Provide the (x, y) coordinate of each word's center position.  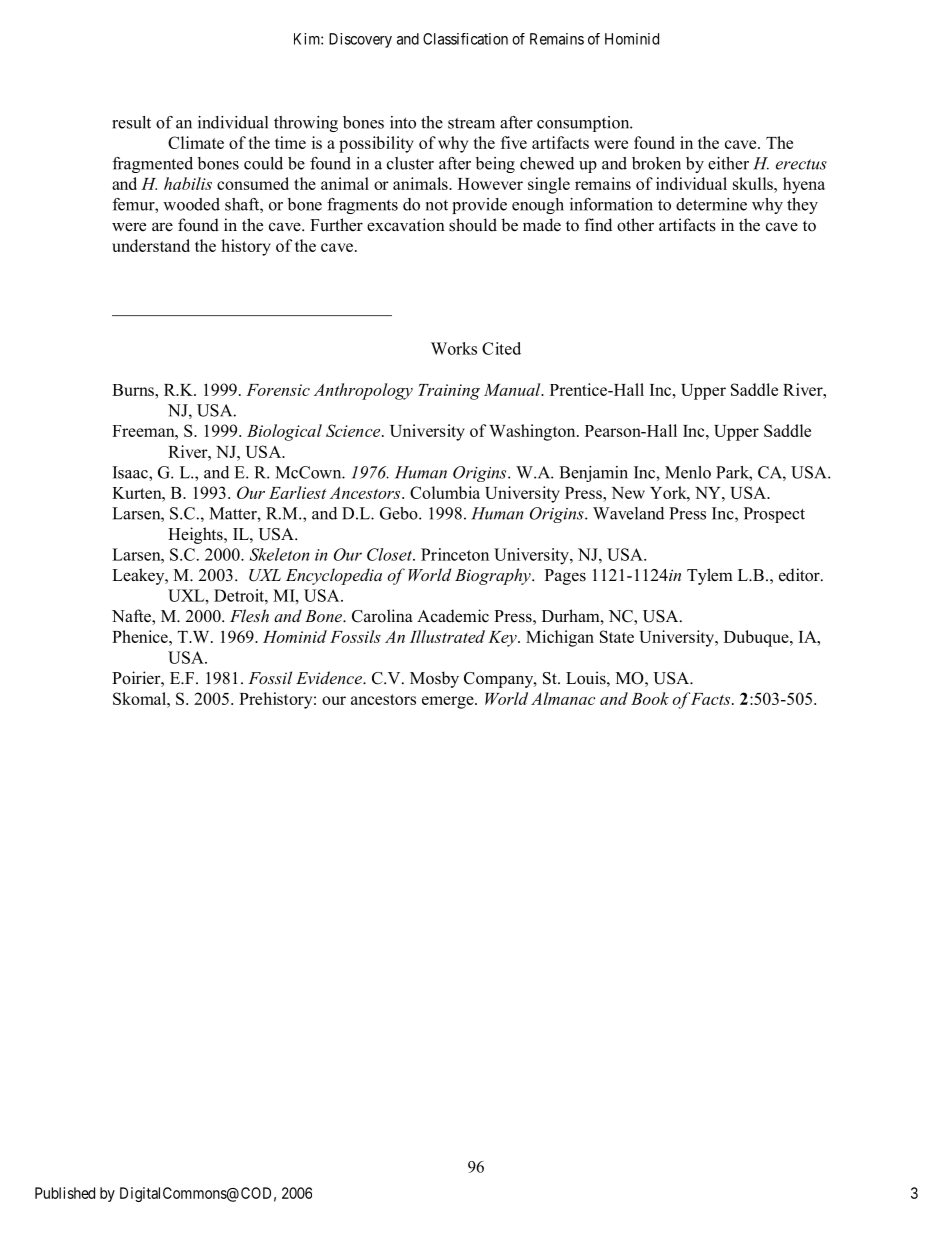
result (131, 122)
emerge (449, 702)
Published (65, 1193)
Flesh (249, 615)
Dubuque (757, 638)
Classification (465, 39)
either (728, 163)
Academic (453, 616)
